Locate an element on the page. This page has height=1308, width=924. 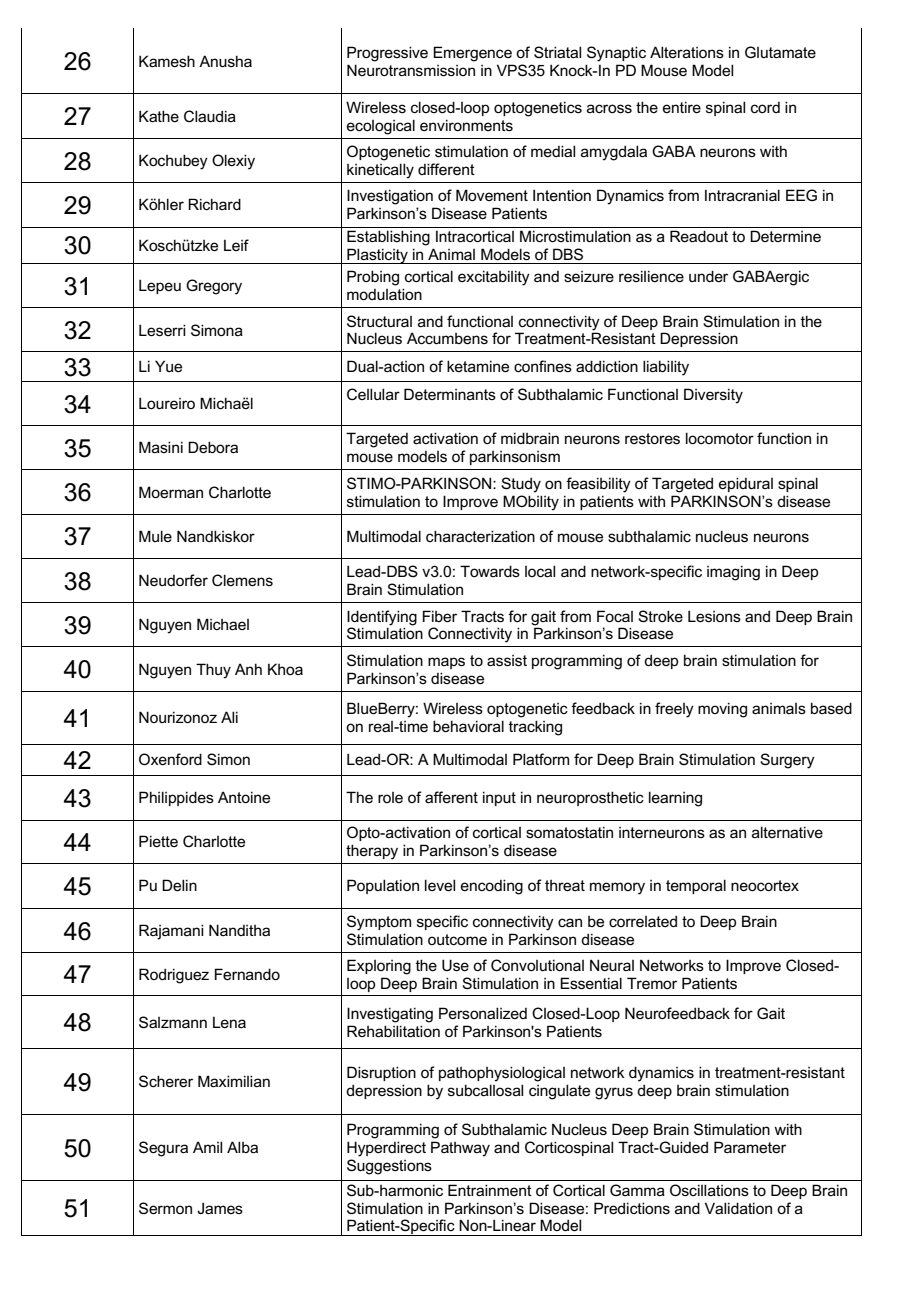
Emergence is located at coordinates (472, 54).
